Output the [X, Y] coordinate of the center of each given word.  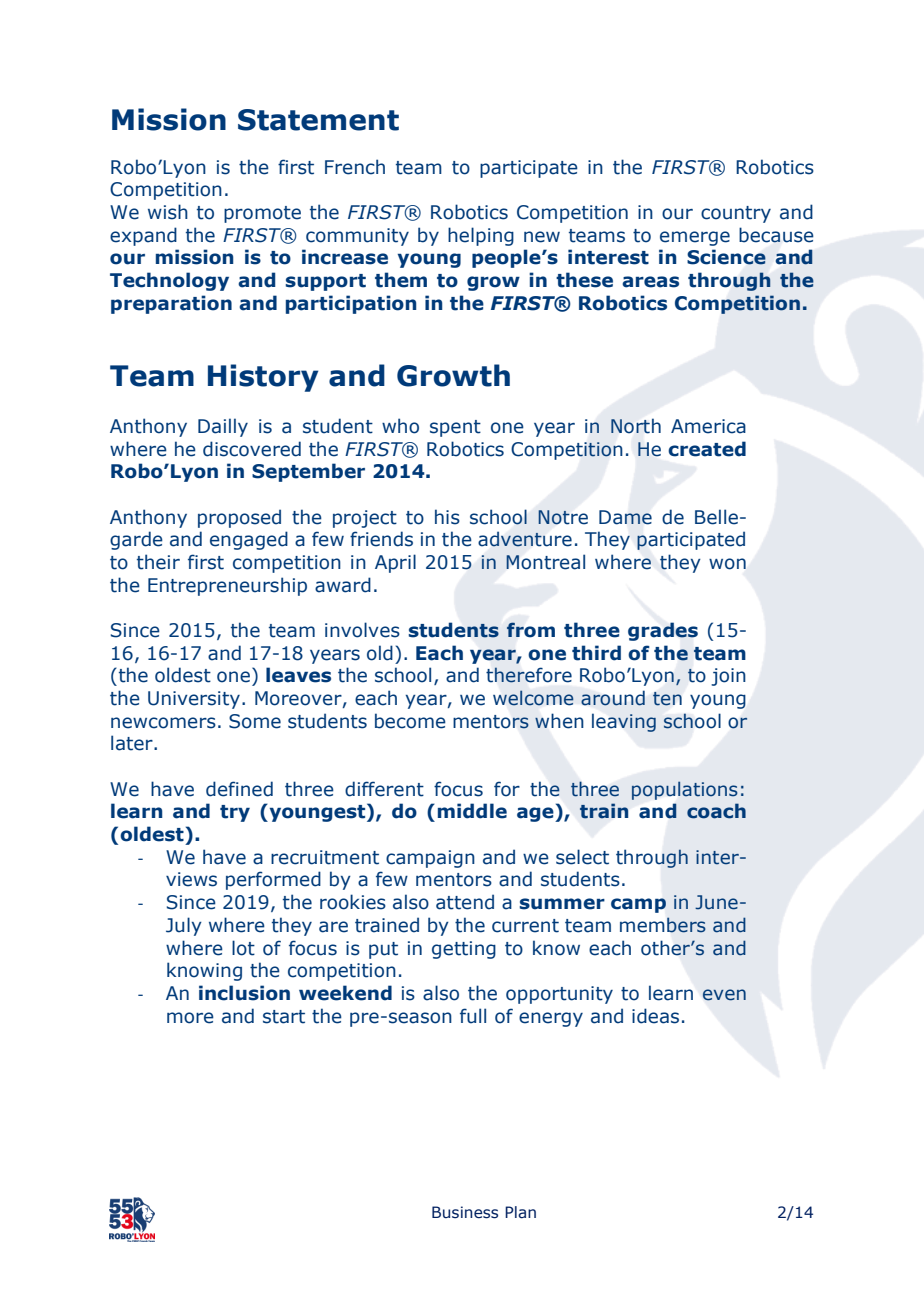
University [194, 700]
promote [262, 214]
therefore [529, 675]
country [736, 214]
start [284, 1017]
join [728, 677]
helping [481, 236]
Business [465, 1212]
